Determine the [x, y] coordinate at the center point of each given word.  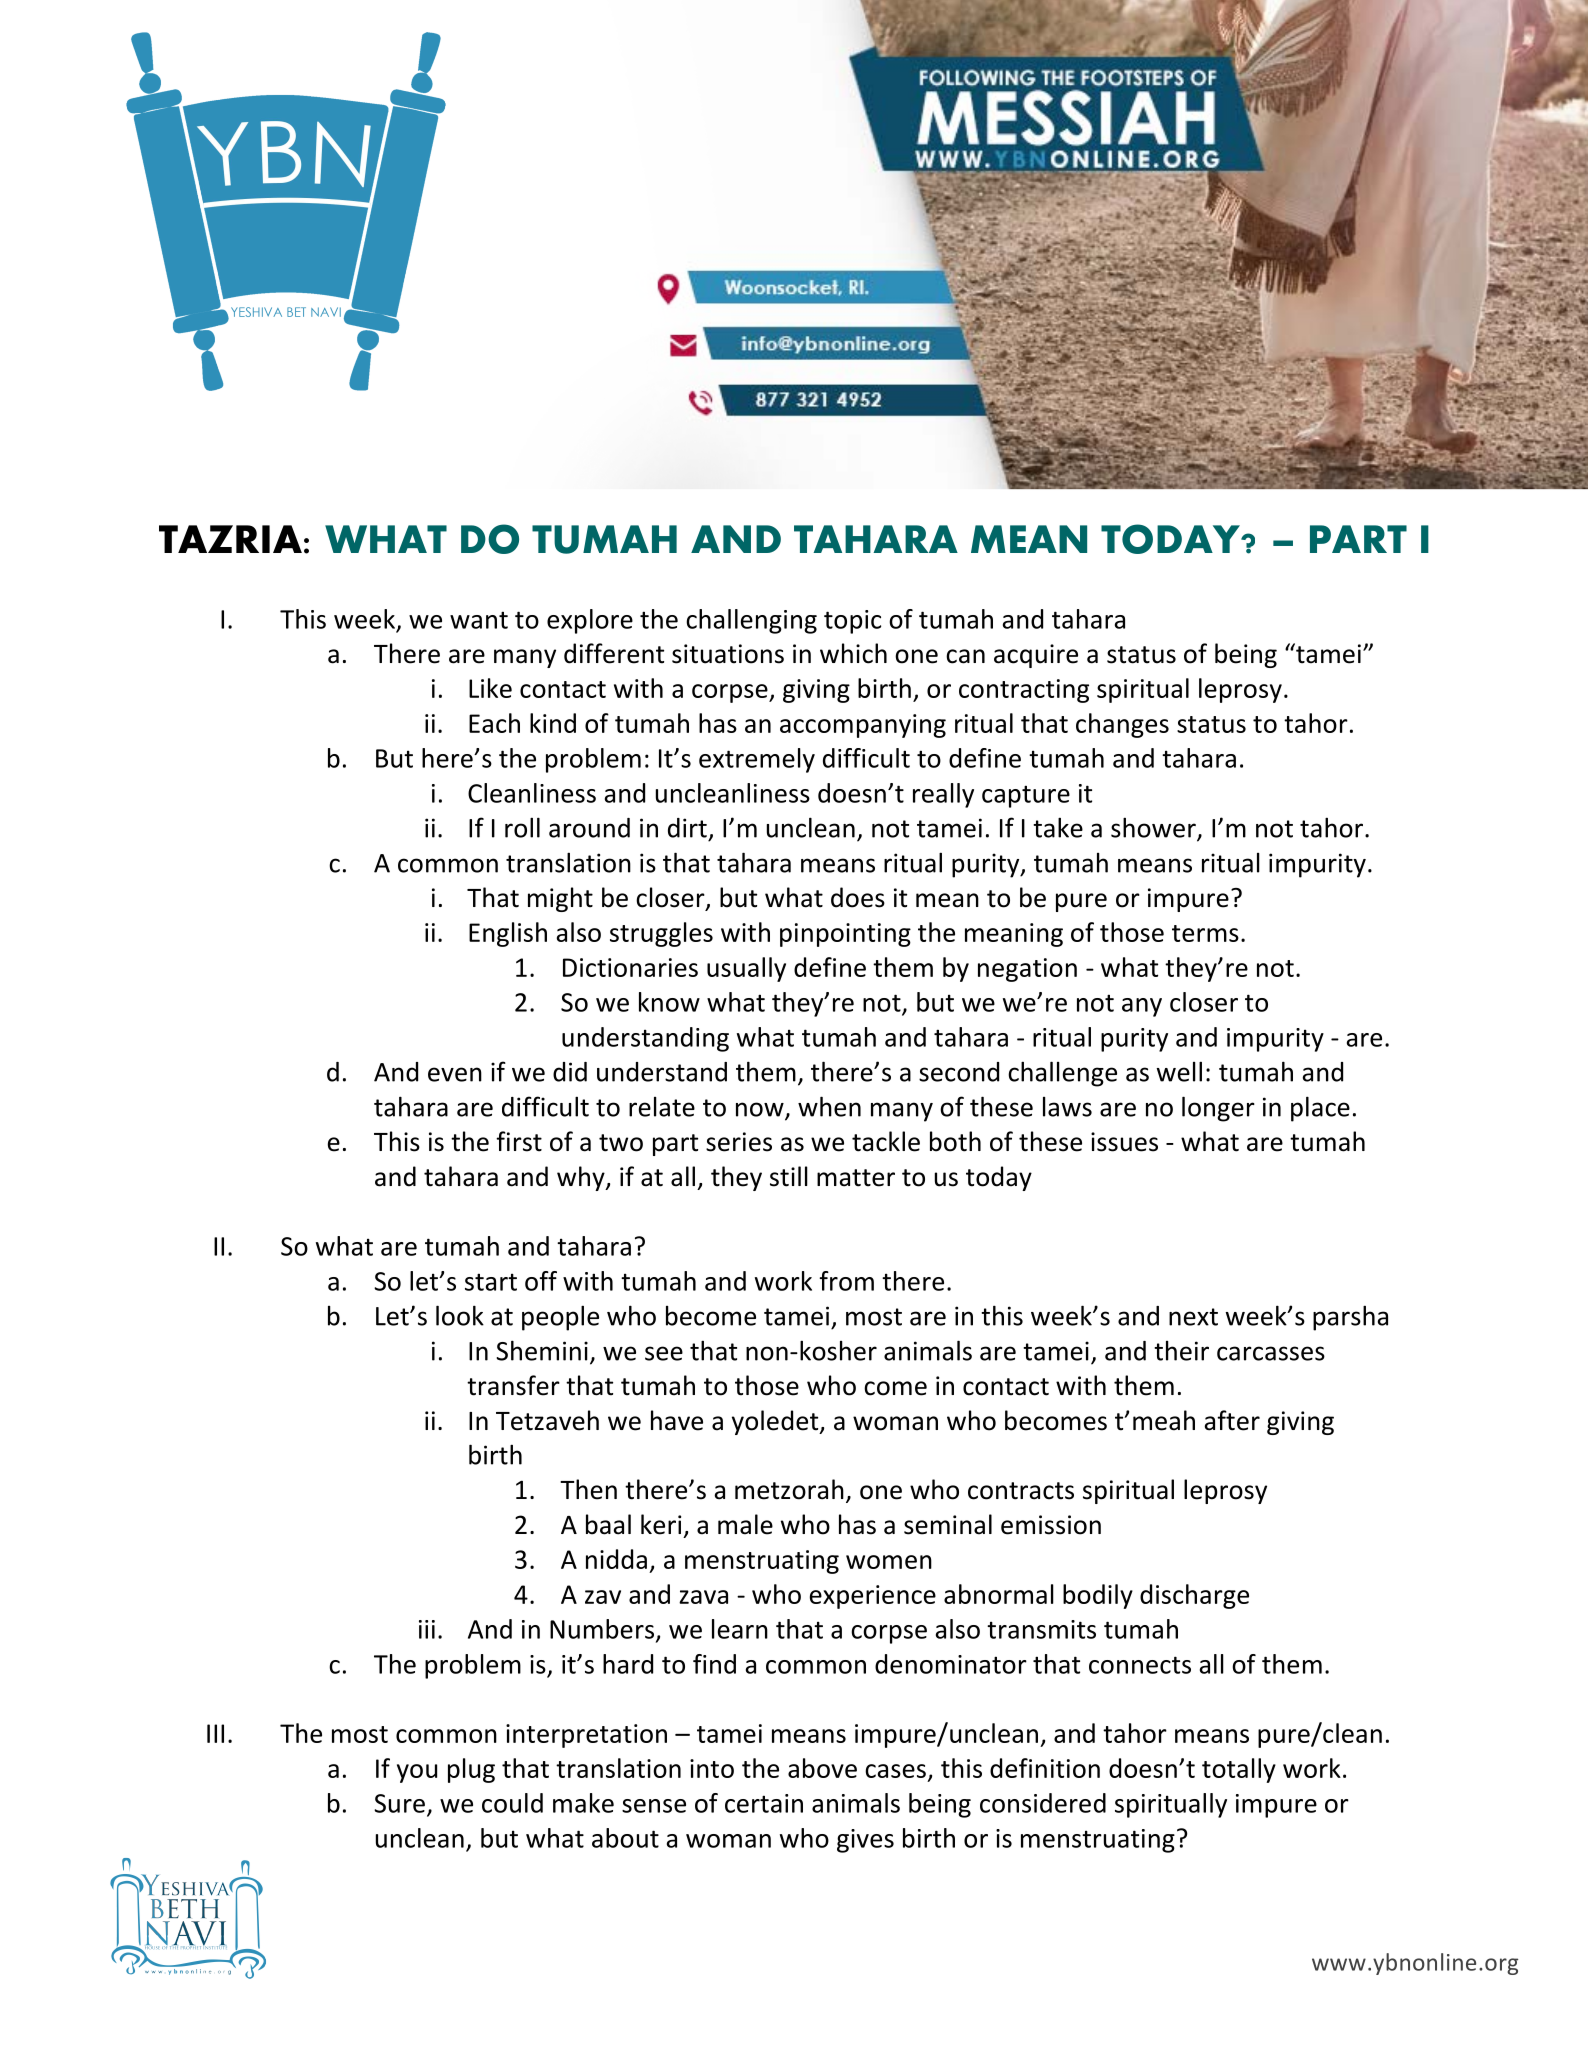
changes [1122, 725]
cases [895, 1771]
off [541, 1281]
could [512, 1803]
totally [1239, 1770]
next [1193, 1317]
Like [490, 688]
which [853, 653]
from [847, 1281]
